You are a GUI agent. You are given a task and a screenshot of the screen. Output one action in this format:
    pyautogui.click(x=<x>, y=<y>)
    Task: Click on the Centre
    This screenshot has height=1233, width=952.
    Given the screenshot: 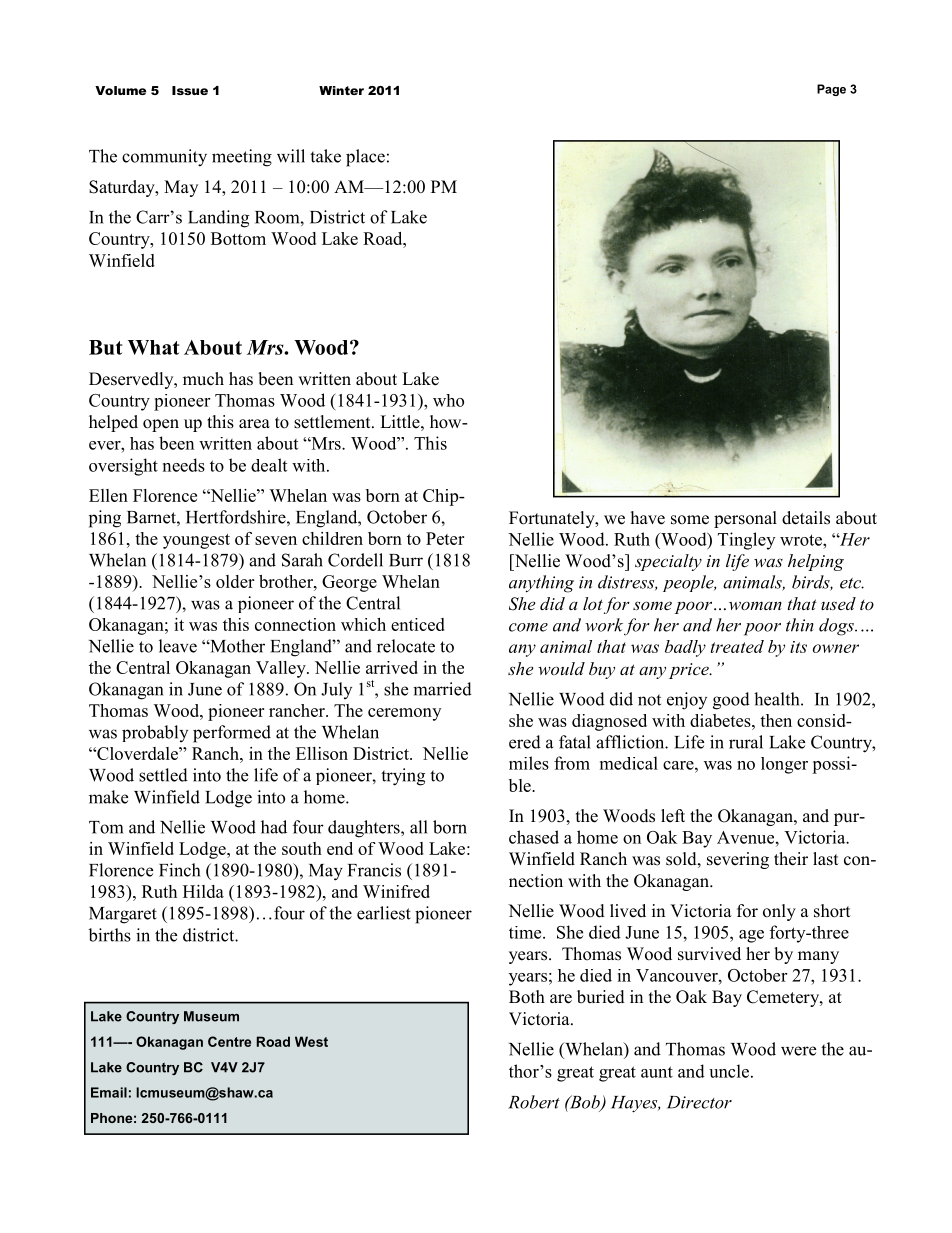 What is the action you would take?
    pyautogui.click(x=229, y=1041)
